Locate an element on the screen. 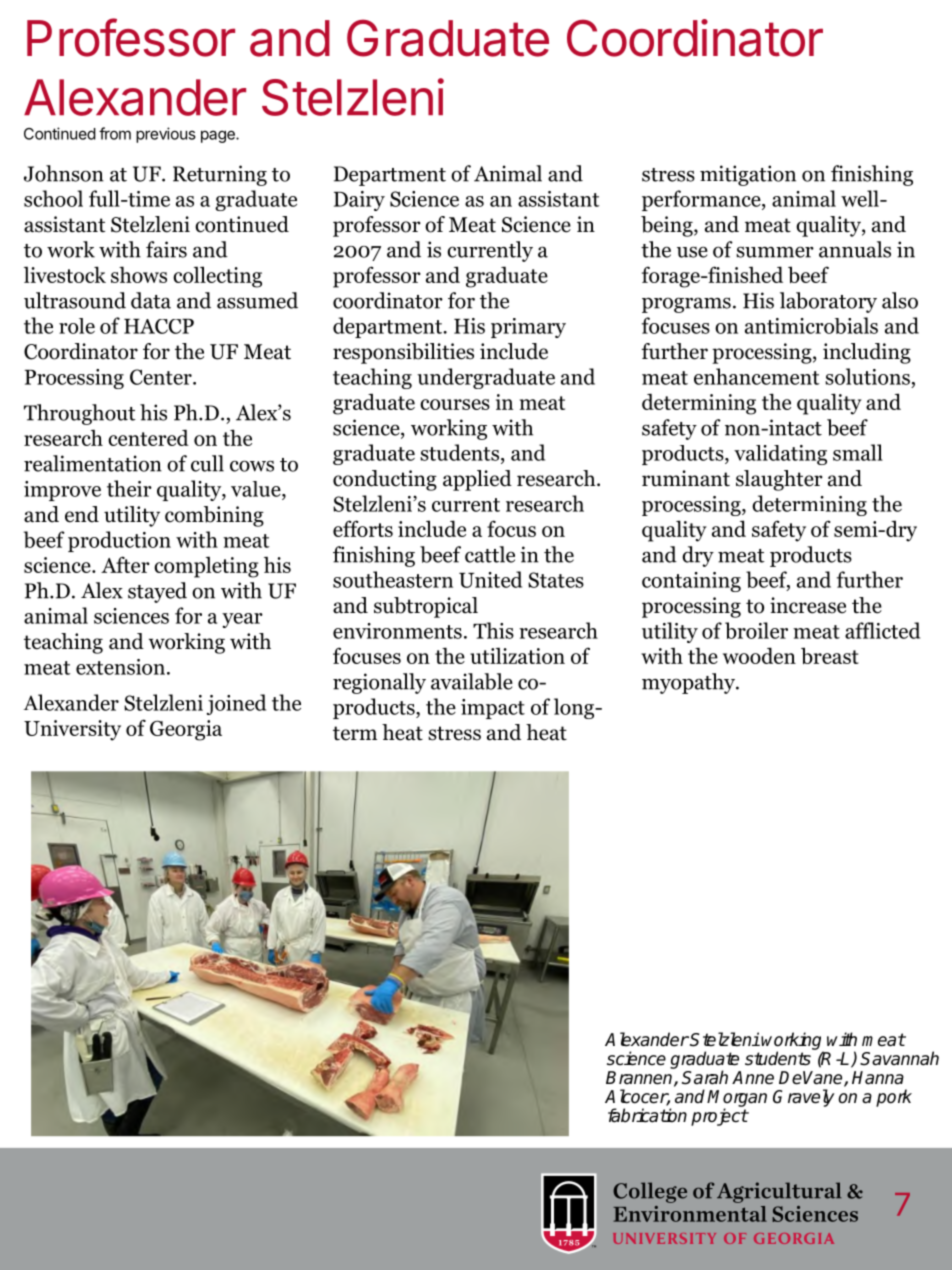 The height and width of the screenshot is (1270, 952). myopathy is located at coordinates (689, 683).
